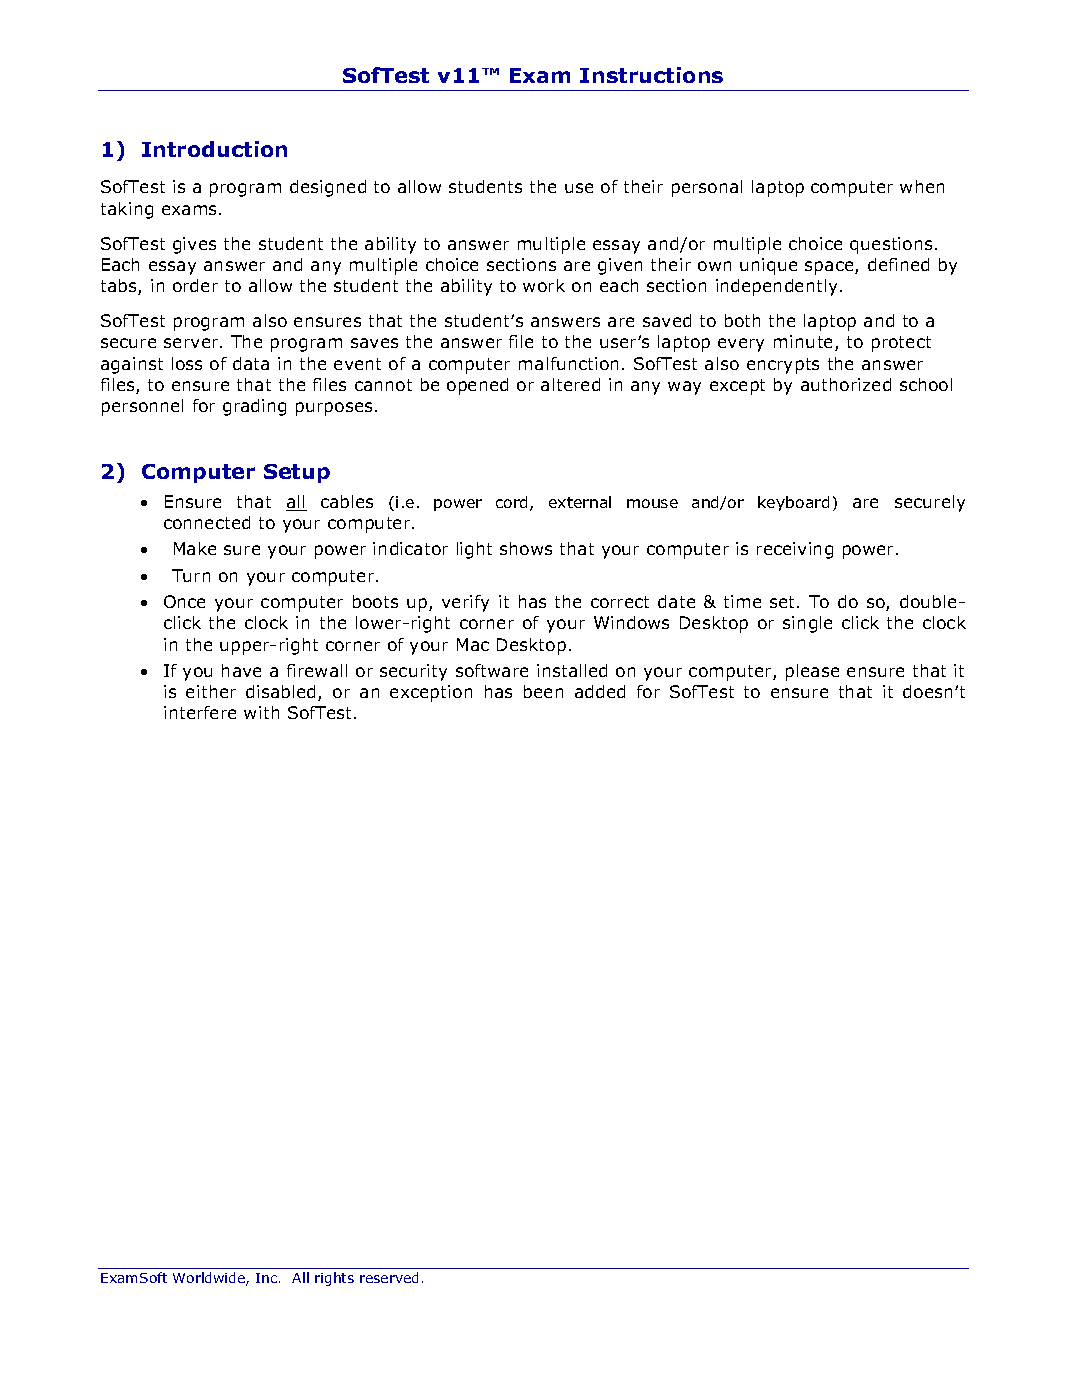 Image resolution: width=1067 pixels, height=1381 pixels. I want to click on Inc, so click(268, 1278).
